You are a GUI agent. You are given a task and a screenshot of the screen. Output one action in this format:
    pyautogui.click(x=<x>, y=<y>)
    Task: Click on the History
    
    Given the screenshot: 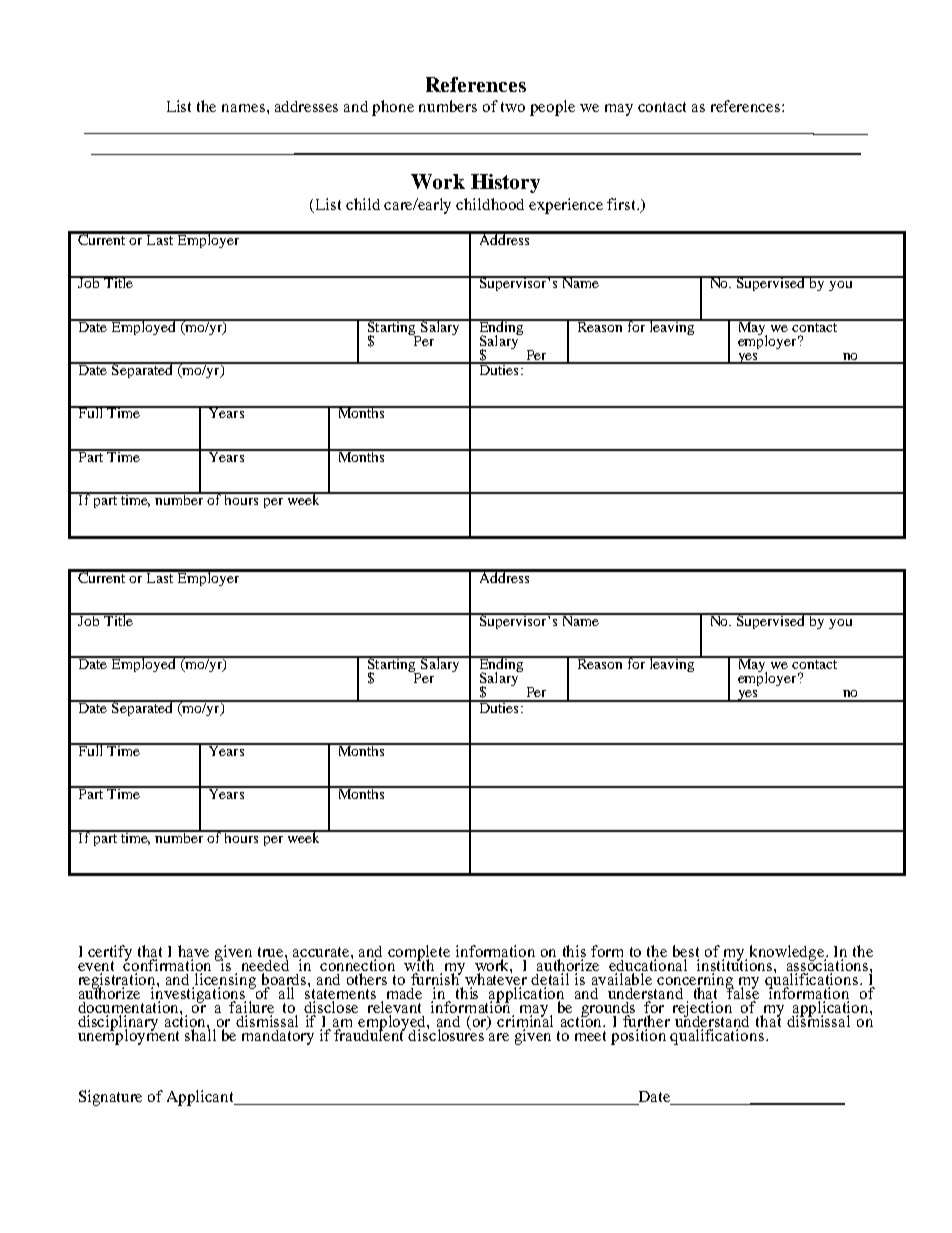 What is the action you would take?
    pyautogui.click(x=505, y=183)
